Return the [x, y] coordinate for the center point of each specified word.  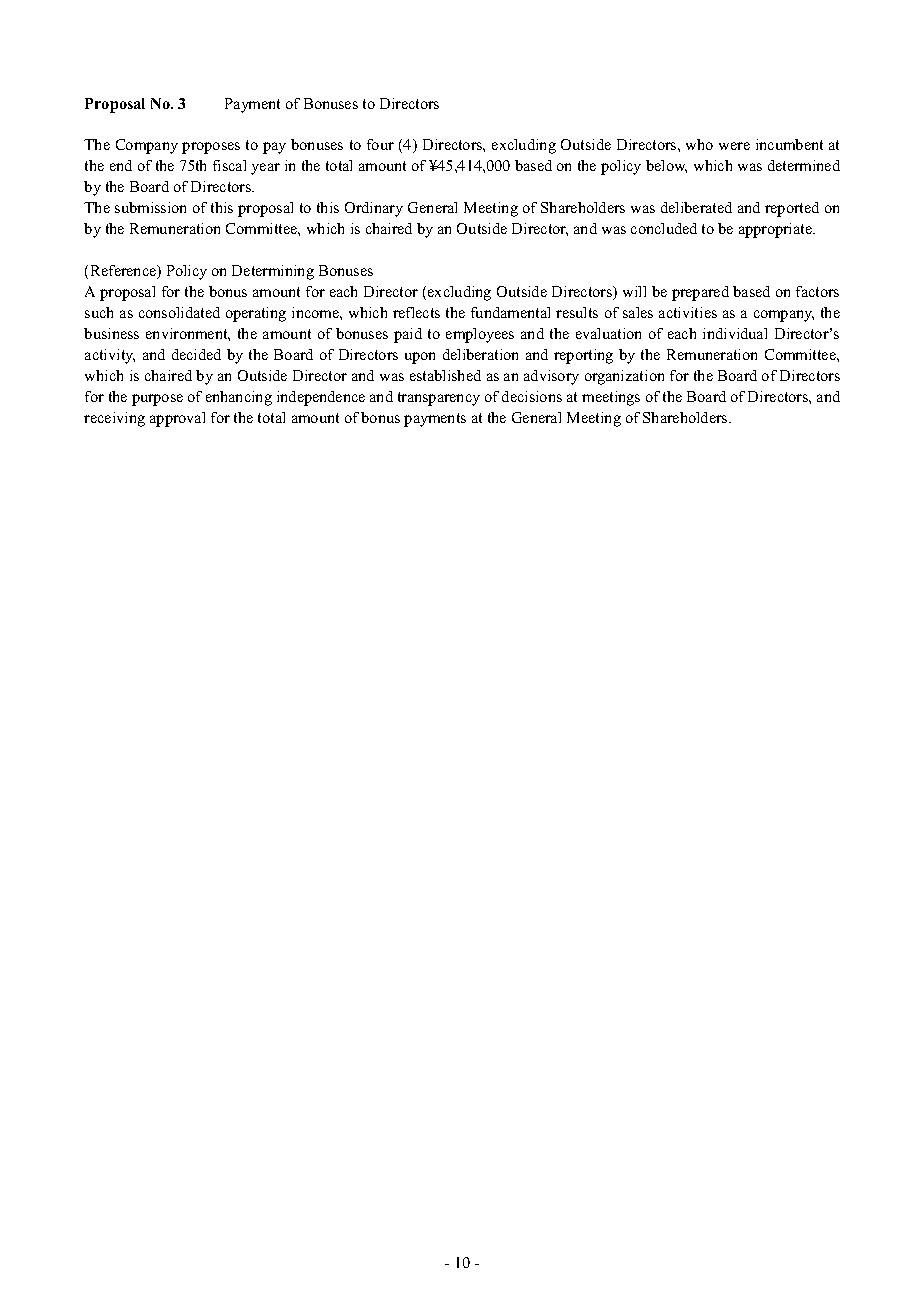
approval [177, 419]
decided [196, 354]
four [380, 144]
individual [735, 333]
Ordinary [374, 209]
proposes [211, 148]
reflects [416, 312]
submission [150, 207]
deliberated [696, 207]
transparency [439, 399]
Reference [125, 272]
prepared [700, 293]
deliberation [480, 354]
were [734, 146]
